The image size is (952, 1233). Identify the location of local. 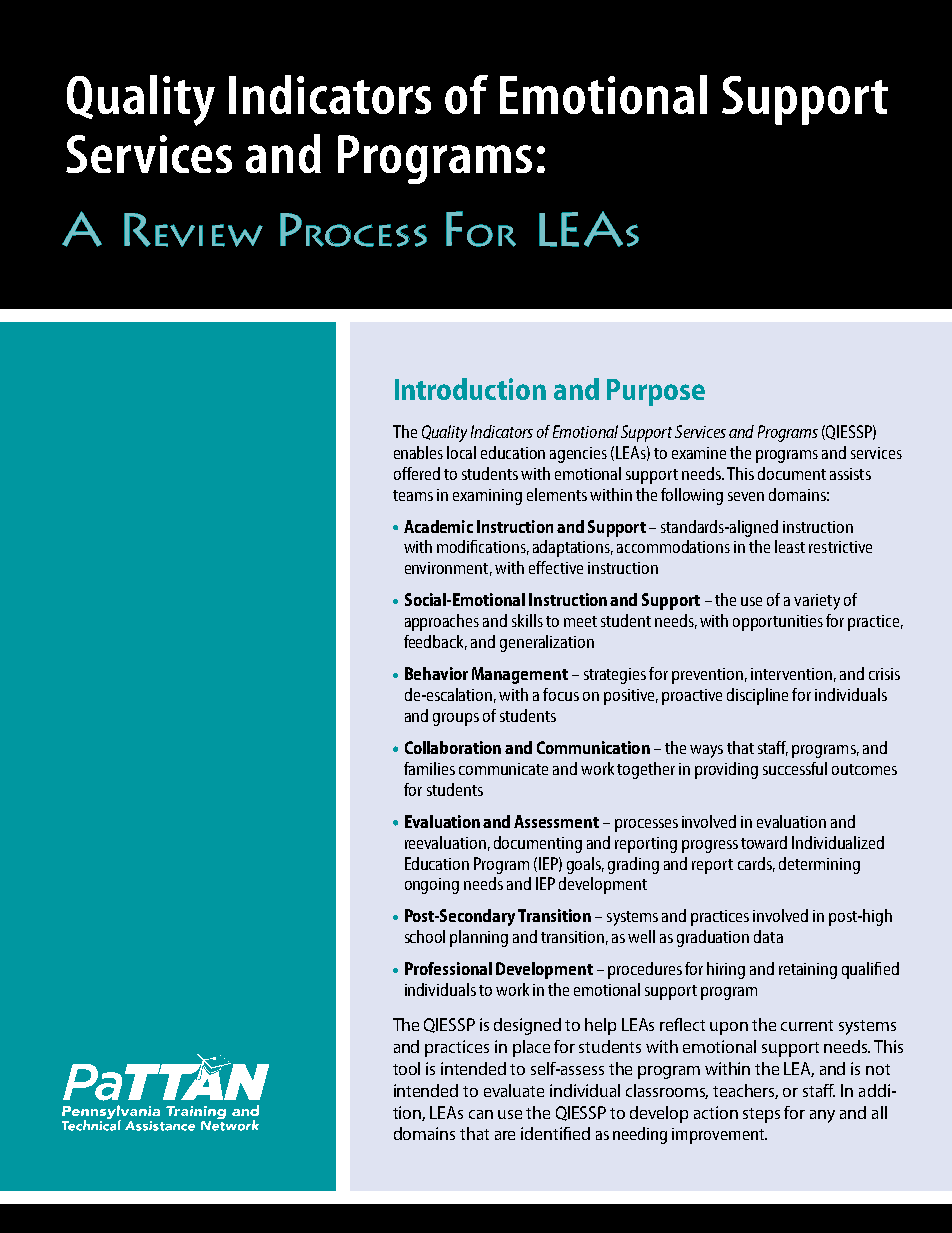
(461, 452).
